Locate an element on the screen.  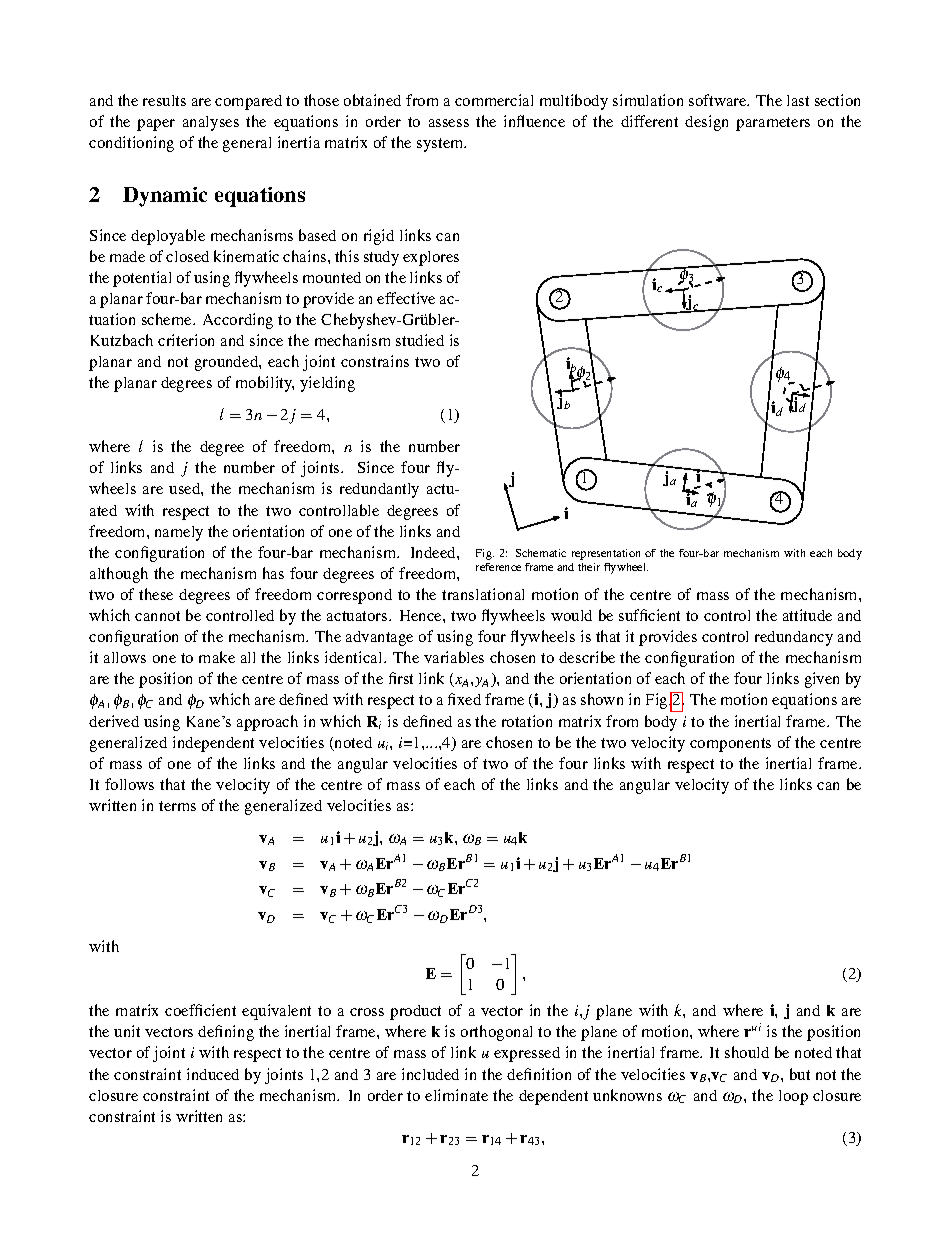
redundantly is located at coordinates (379, 490).
